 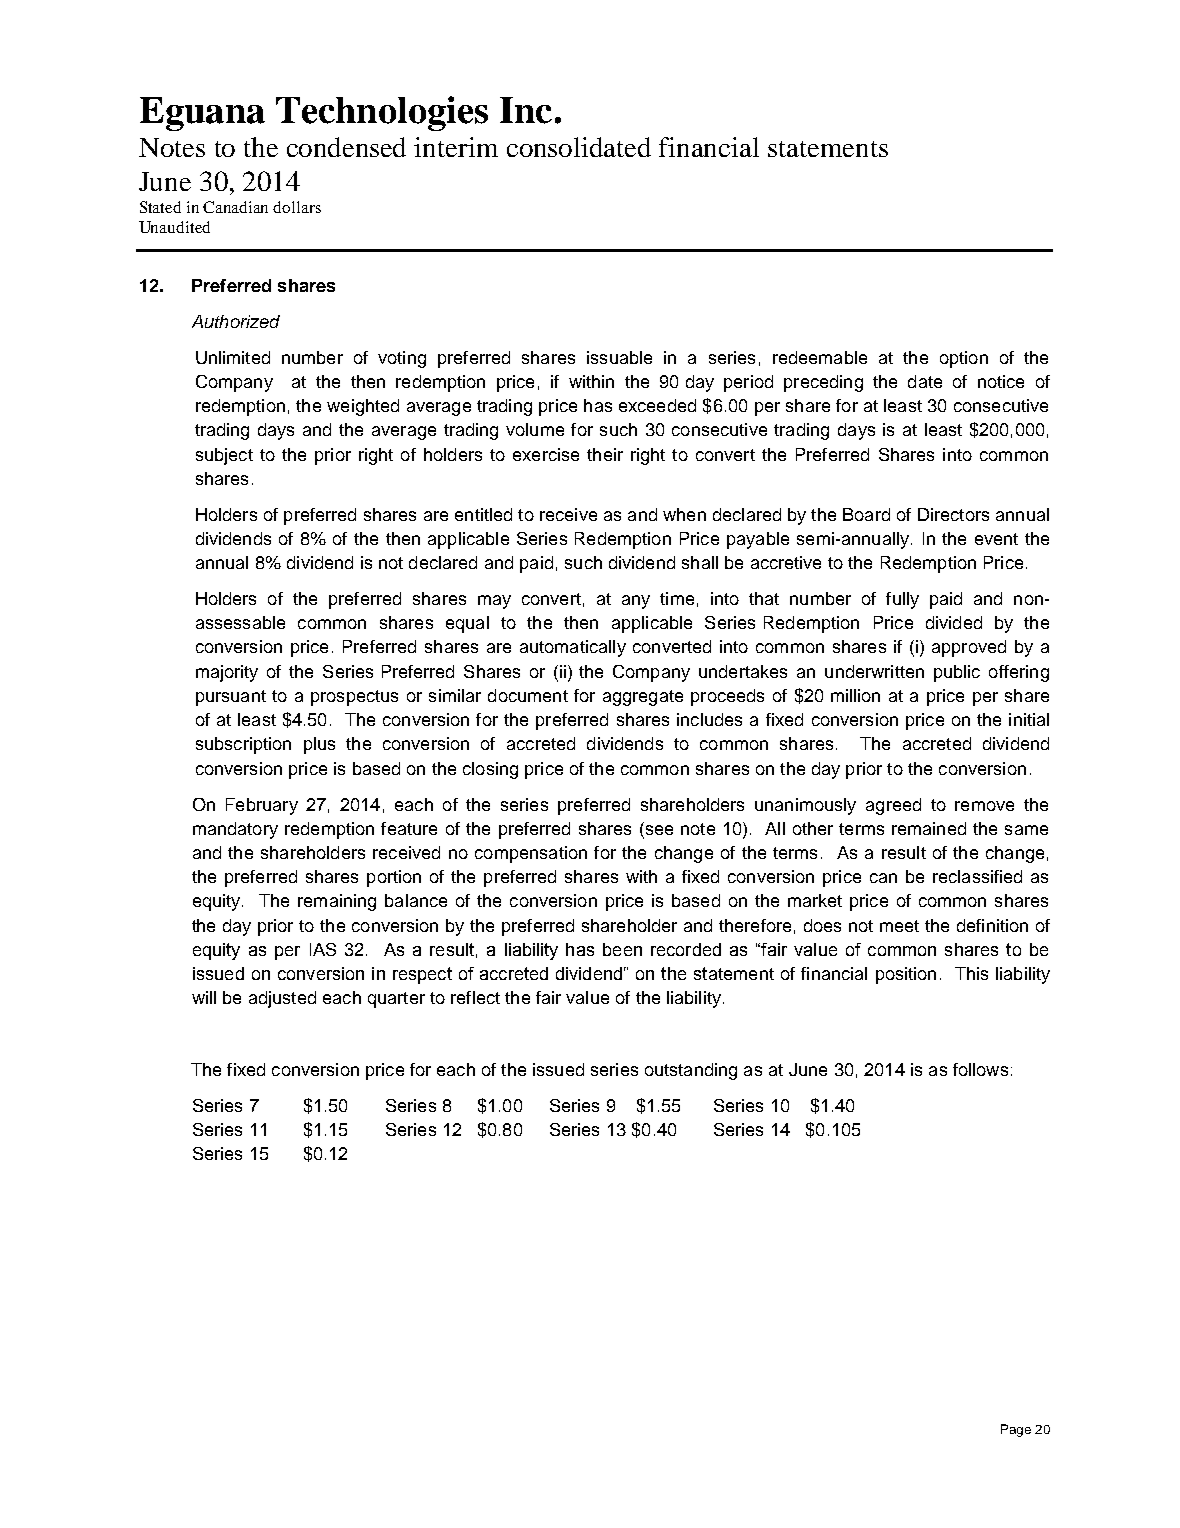 I want to click on agreed, so click(x=893, y=806).
